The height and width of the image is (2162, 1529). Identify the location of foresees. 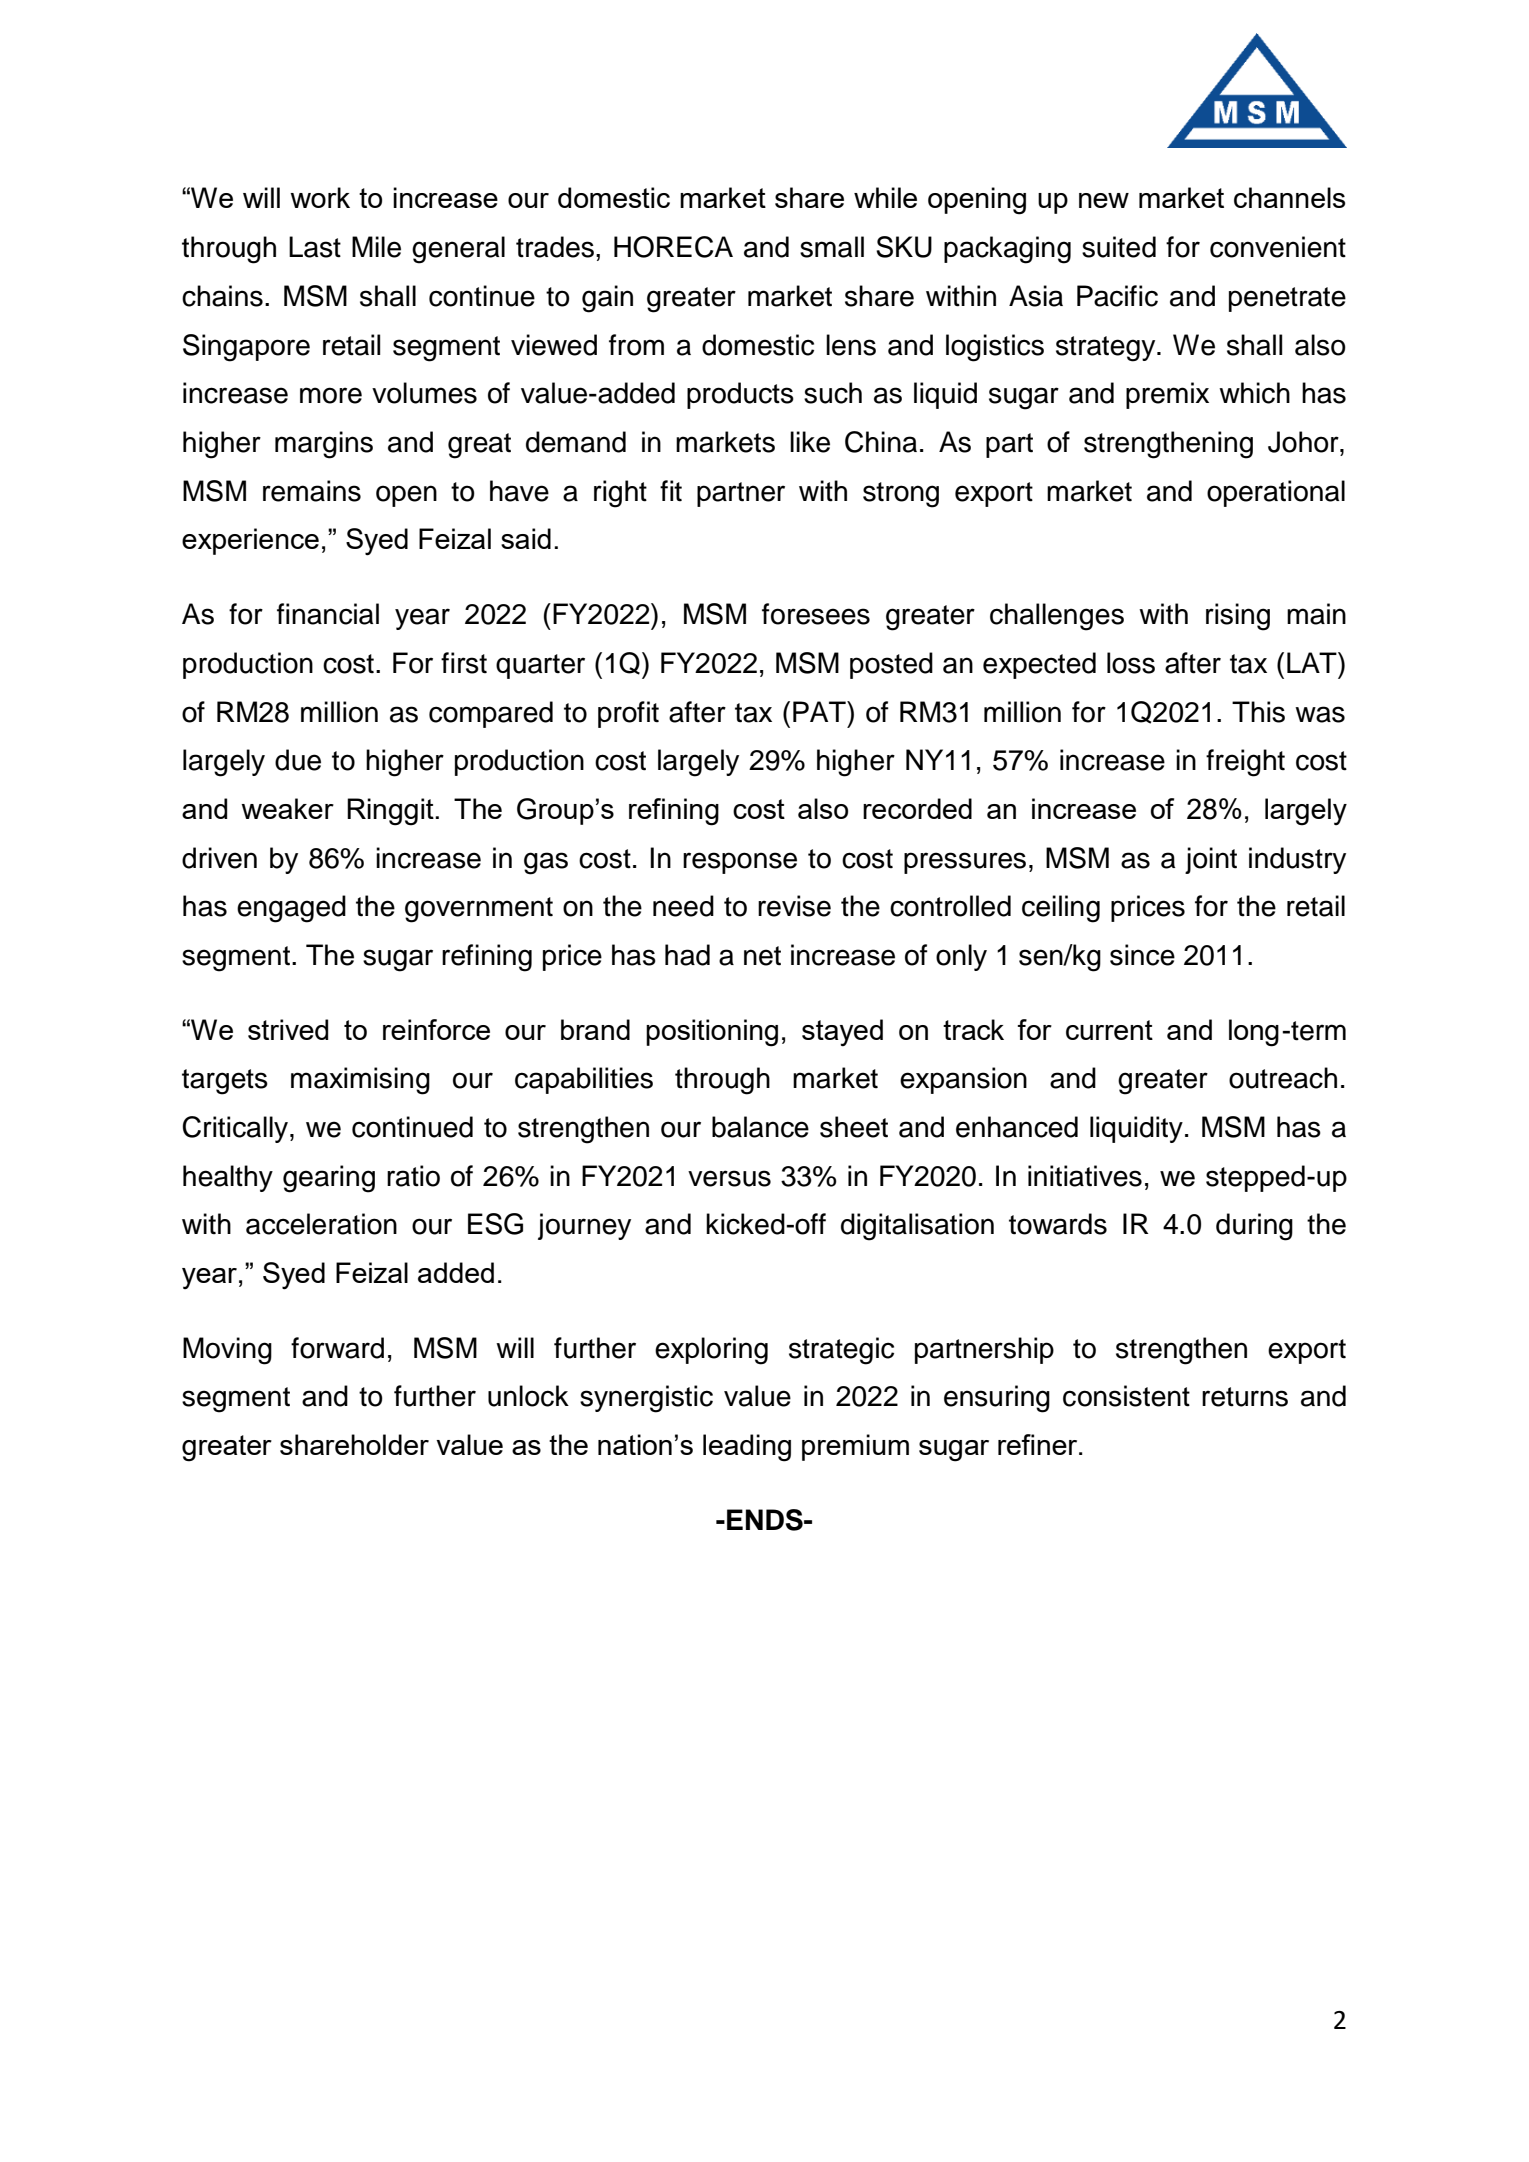
(816, 614).
